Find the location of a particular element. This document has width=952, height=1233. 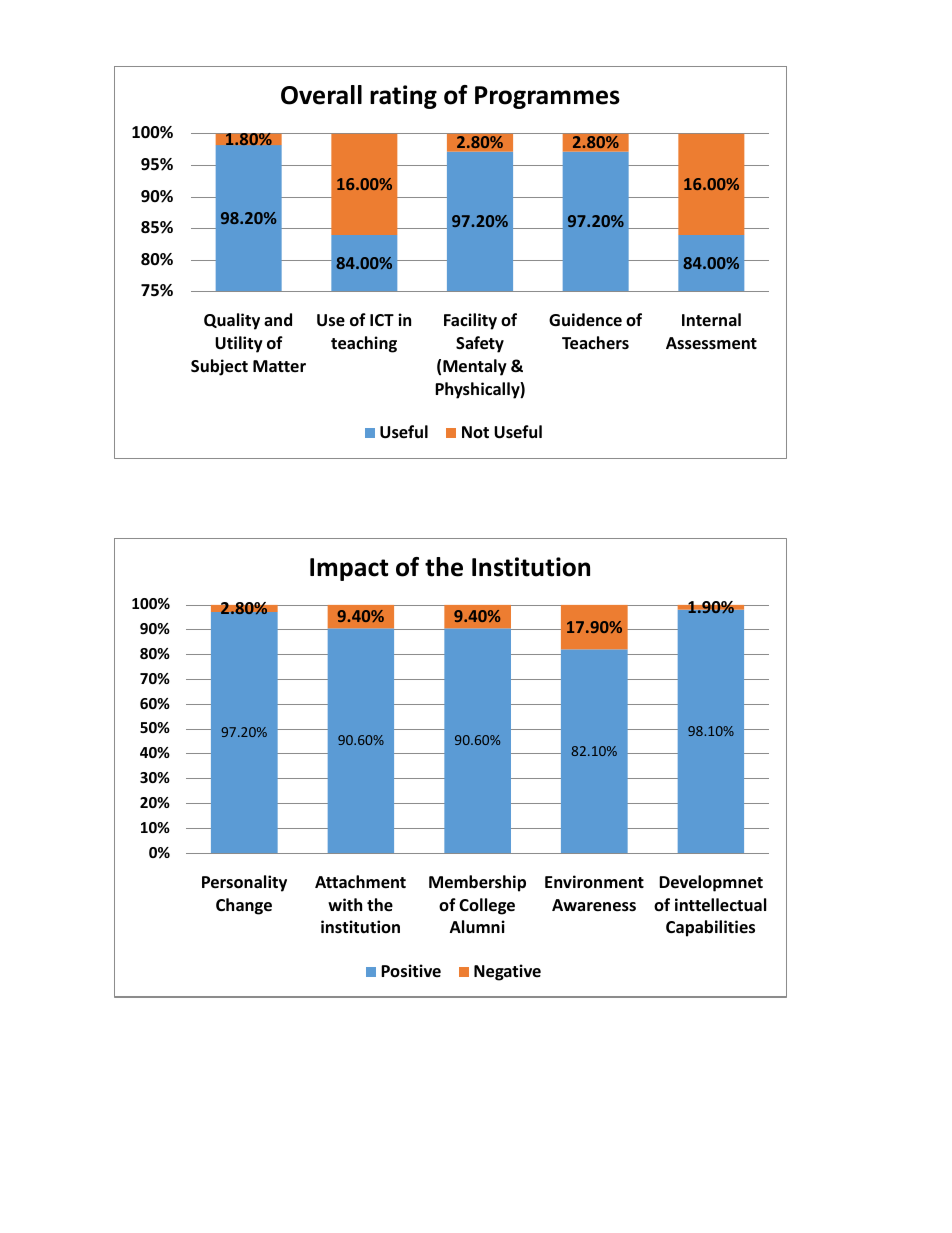

and is located at coordinates (278, 319).
